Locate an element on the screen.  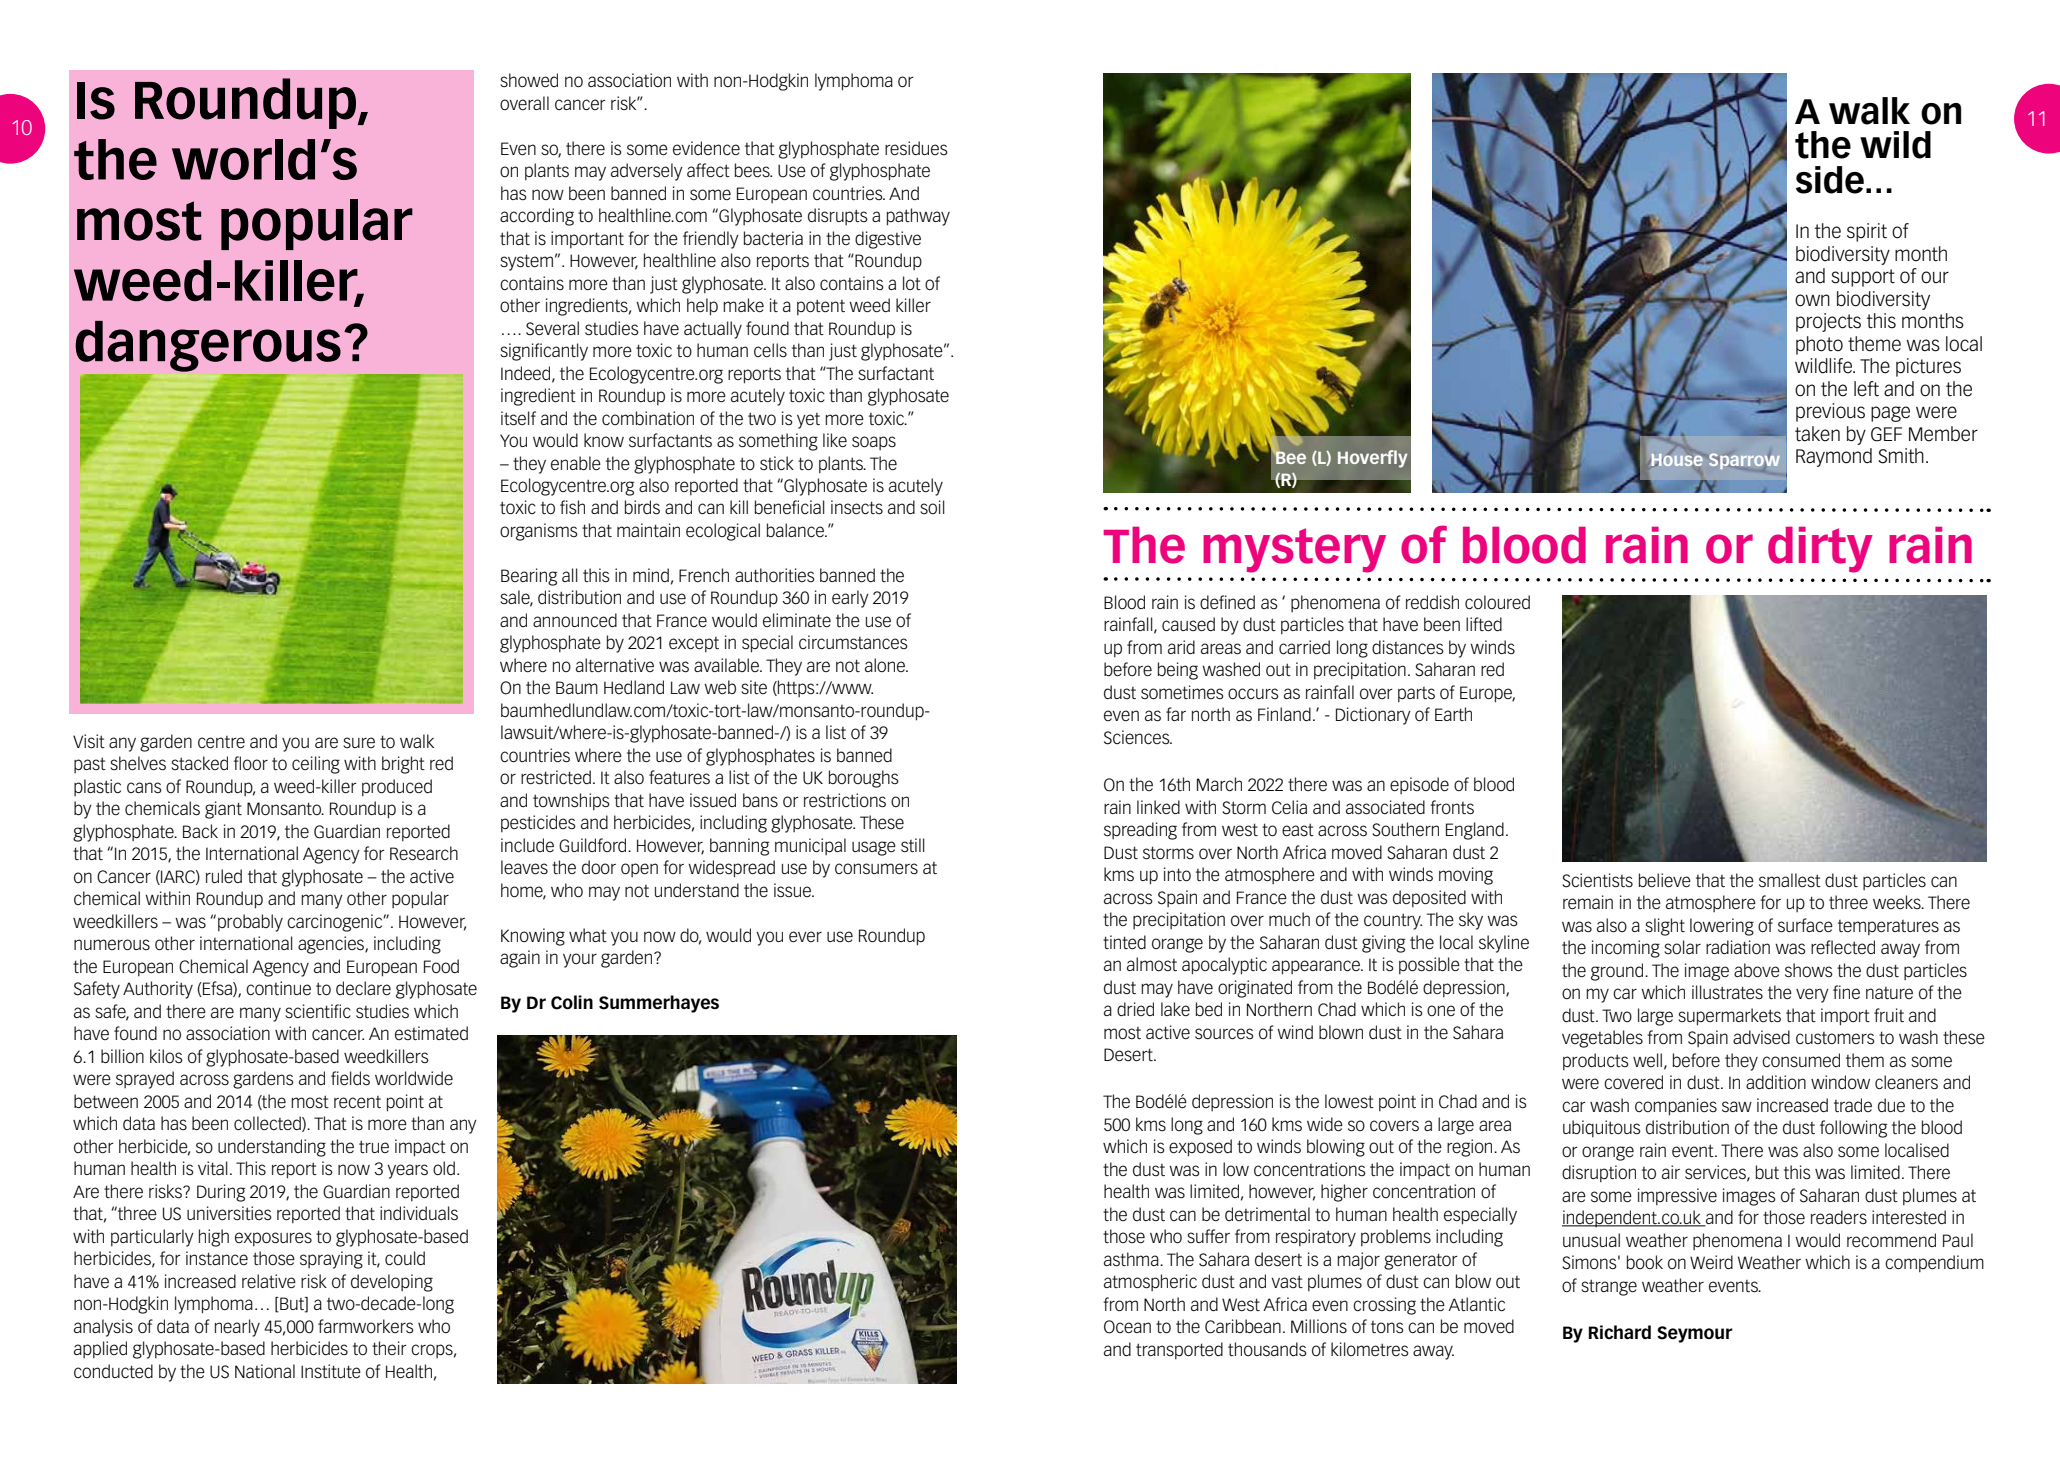
side is located at coordinates (1830, 180).
